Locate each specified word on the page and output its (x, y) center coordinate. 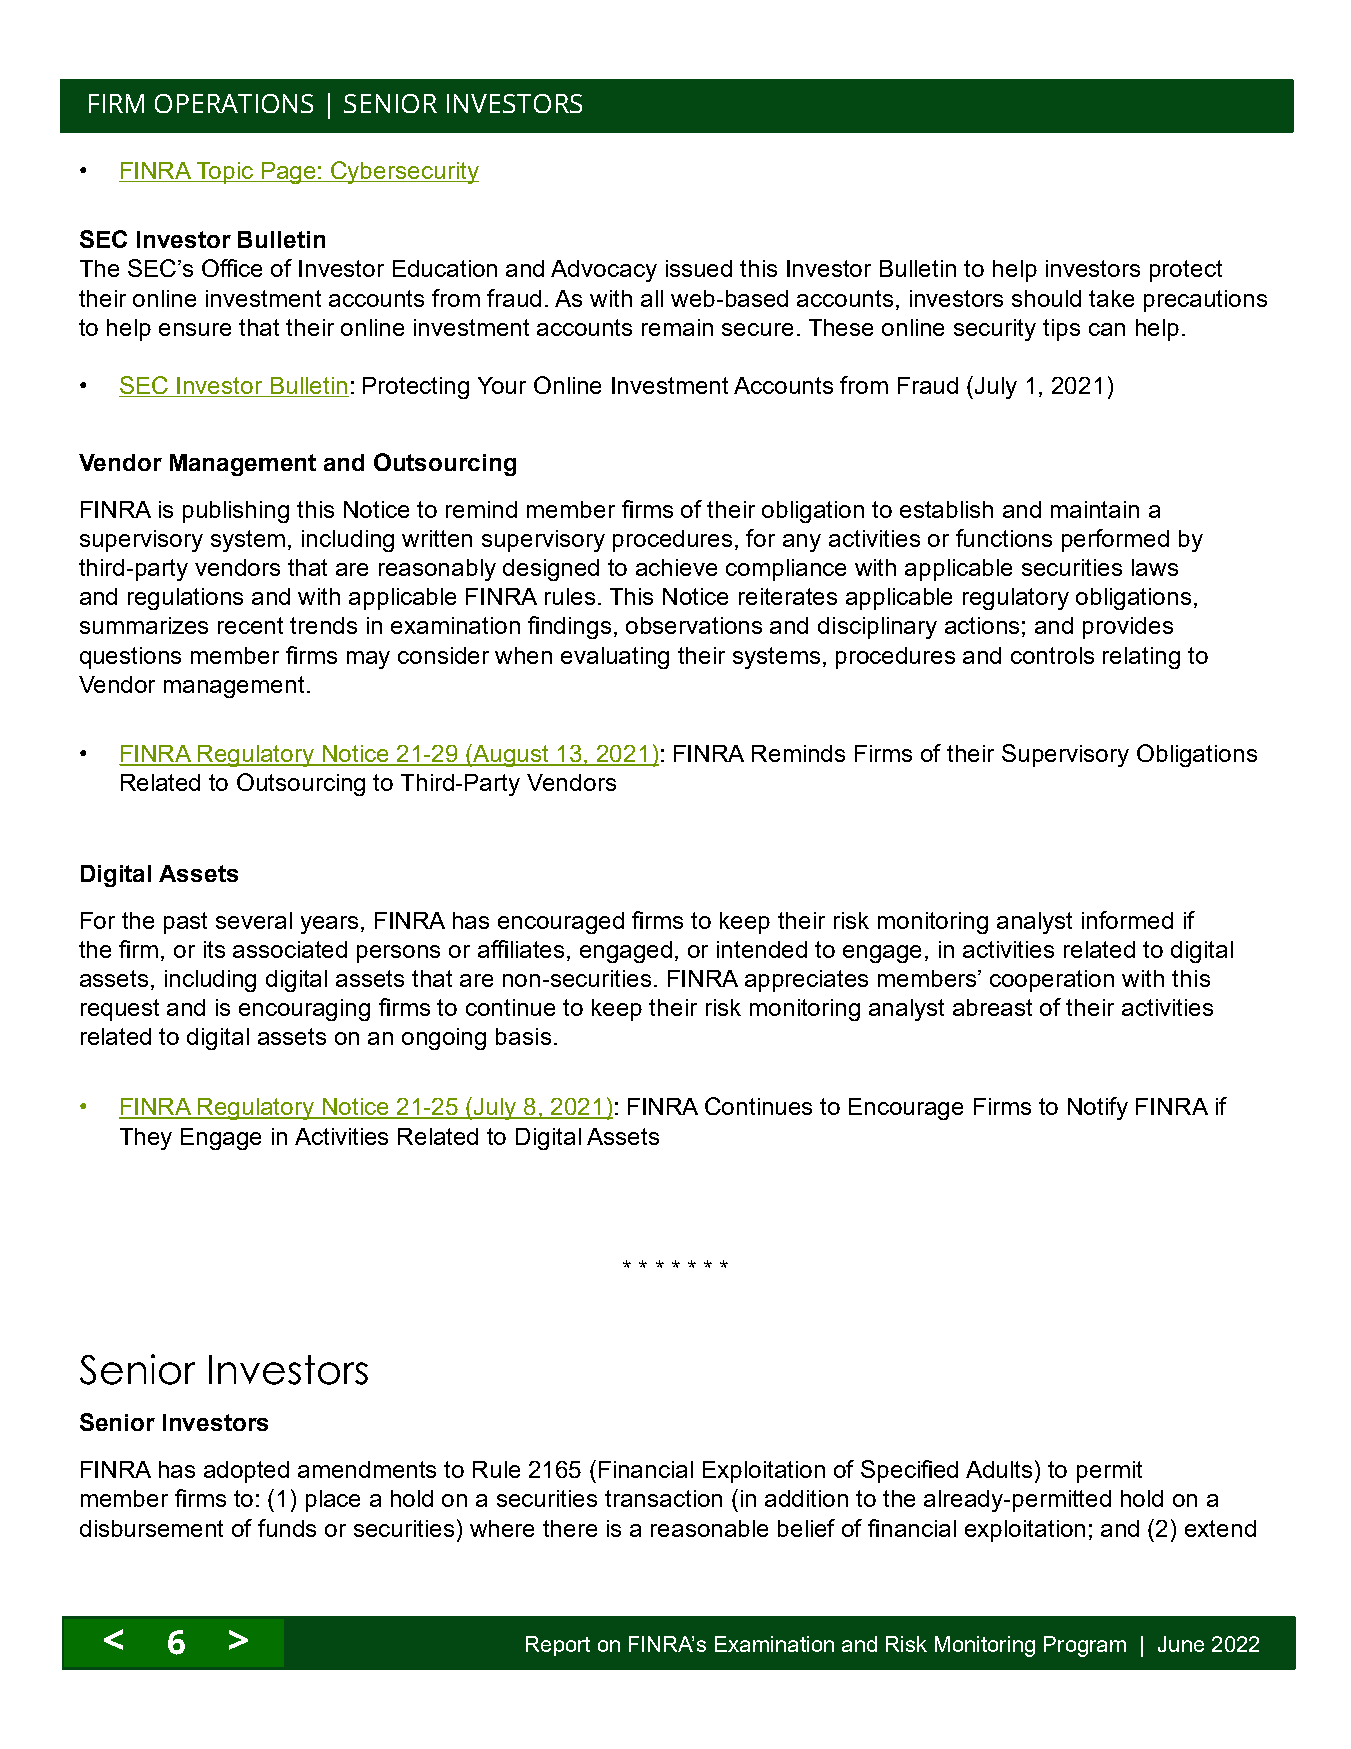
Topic (225, 173)
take (1111, 298)
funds (287, 1528)
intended (762, 949)
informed (1127, 920)
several (254, 920)
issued (699, 268)
